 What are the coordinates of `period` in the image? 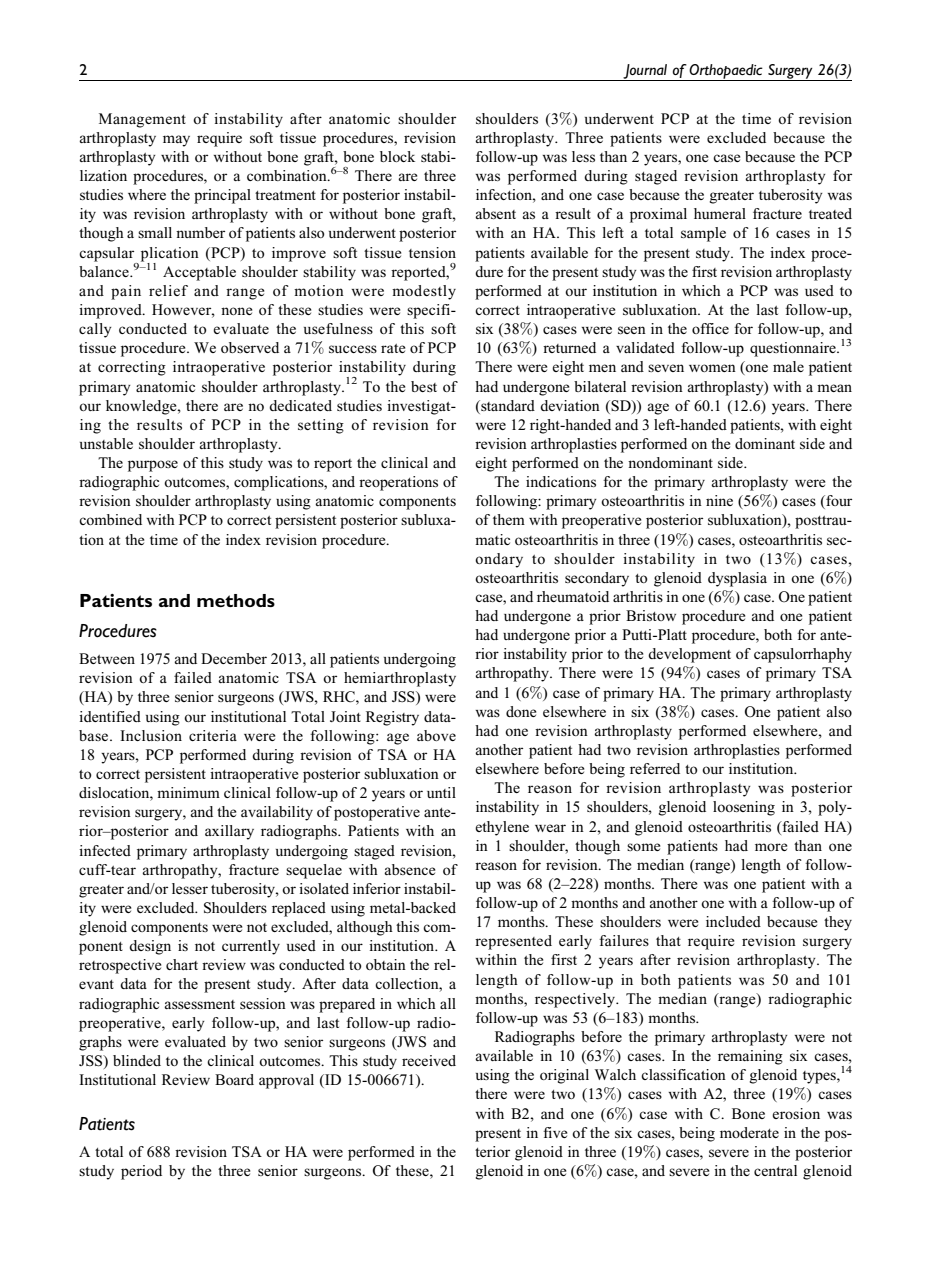 It's located at (141, 1172).
